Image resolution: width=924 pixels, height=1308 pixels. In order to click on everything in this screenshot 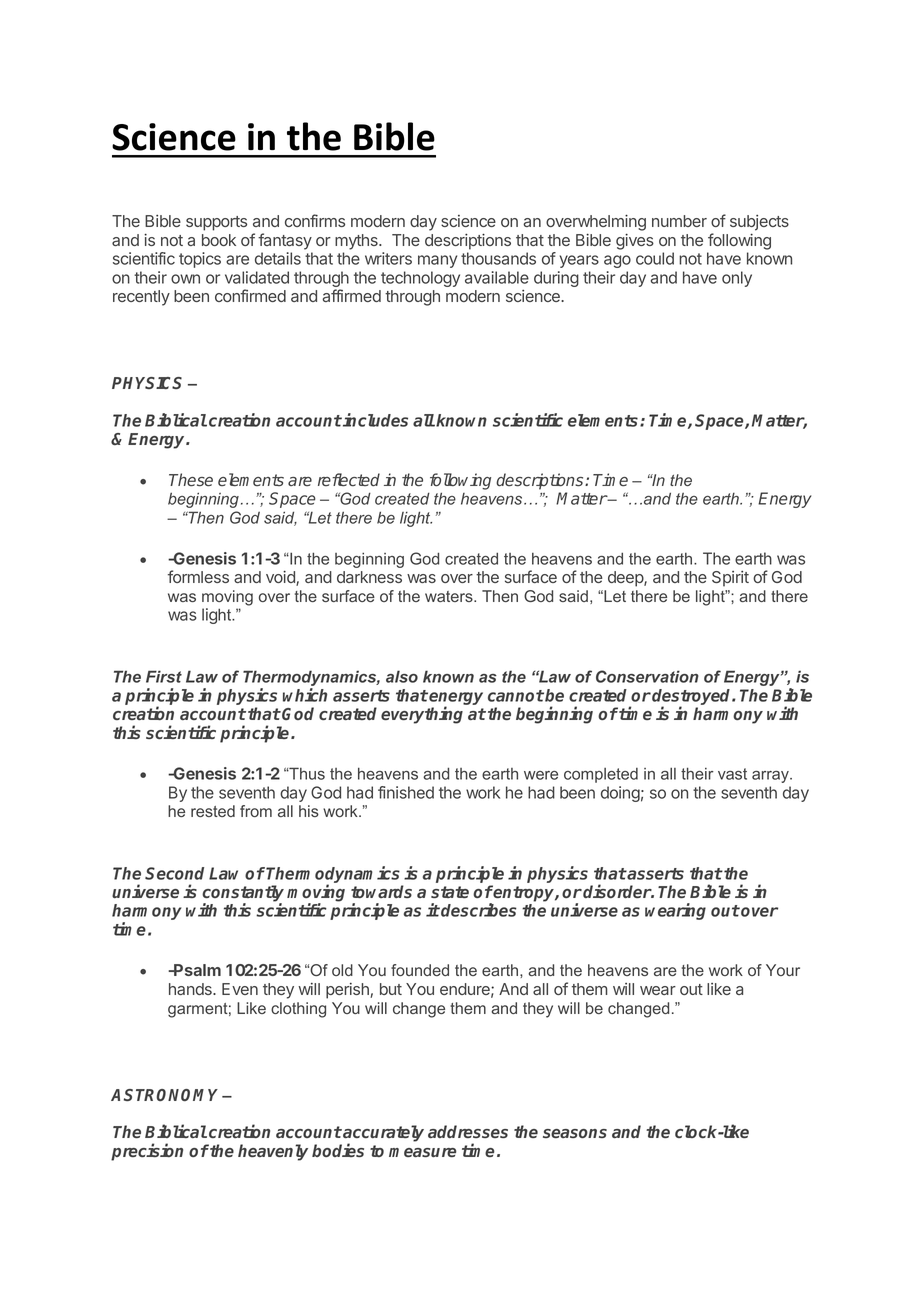, I will do `click(422, 715)`.
